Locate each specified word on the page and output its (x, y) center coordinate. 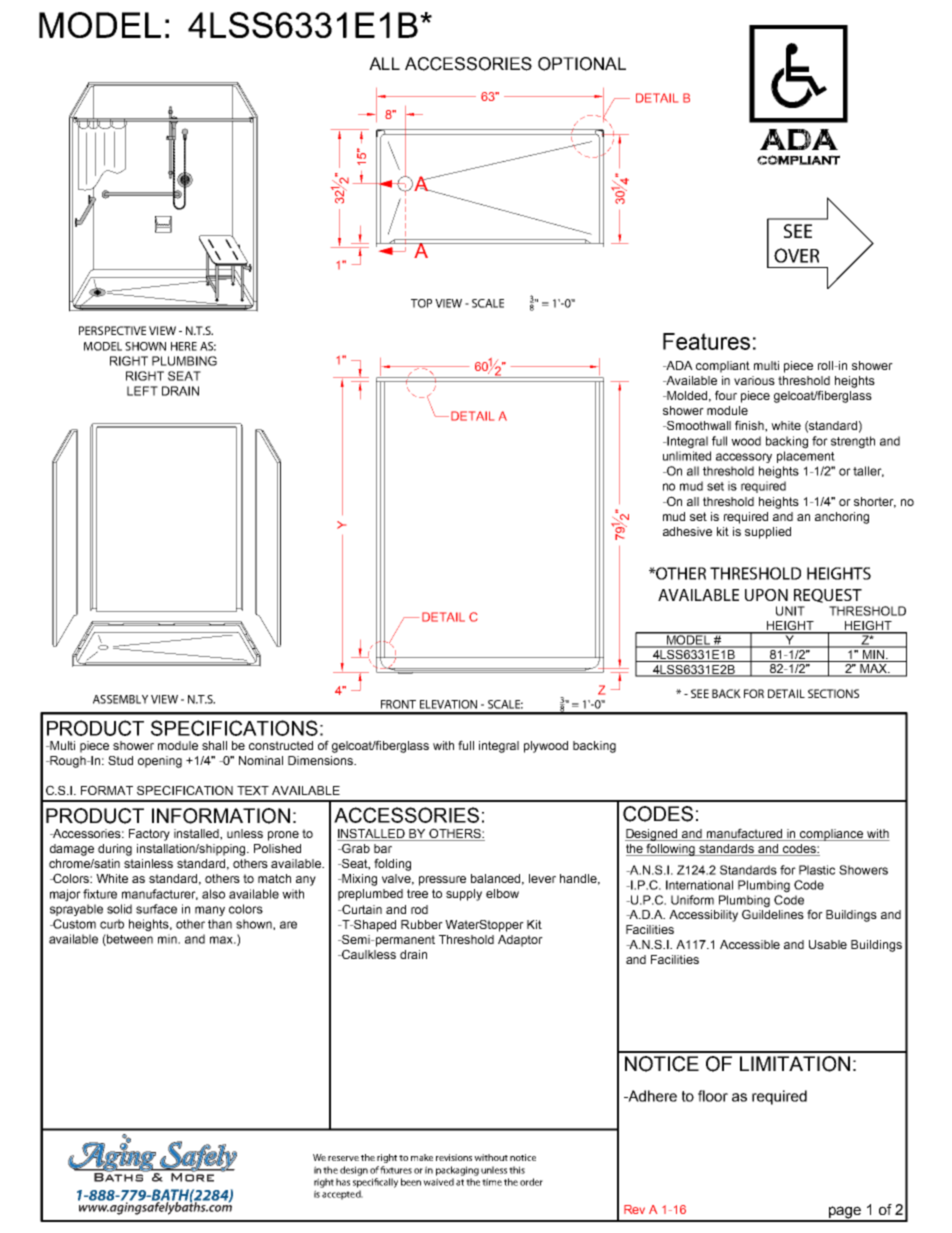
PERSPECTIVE (112, 330)
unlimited (687, 456)
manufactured (745, 834)
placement (806, 457)
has (343, 1182)
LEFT (142, 391)
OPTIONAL (582, 64)
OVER (796, 255)
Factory (149, 835)
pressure (442, 881)
